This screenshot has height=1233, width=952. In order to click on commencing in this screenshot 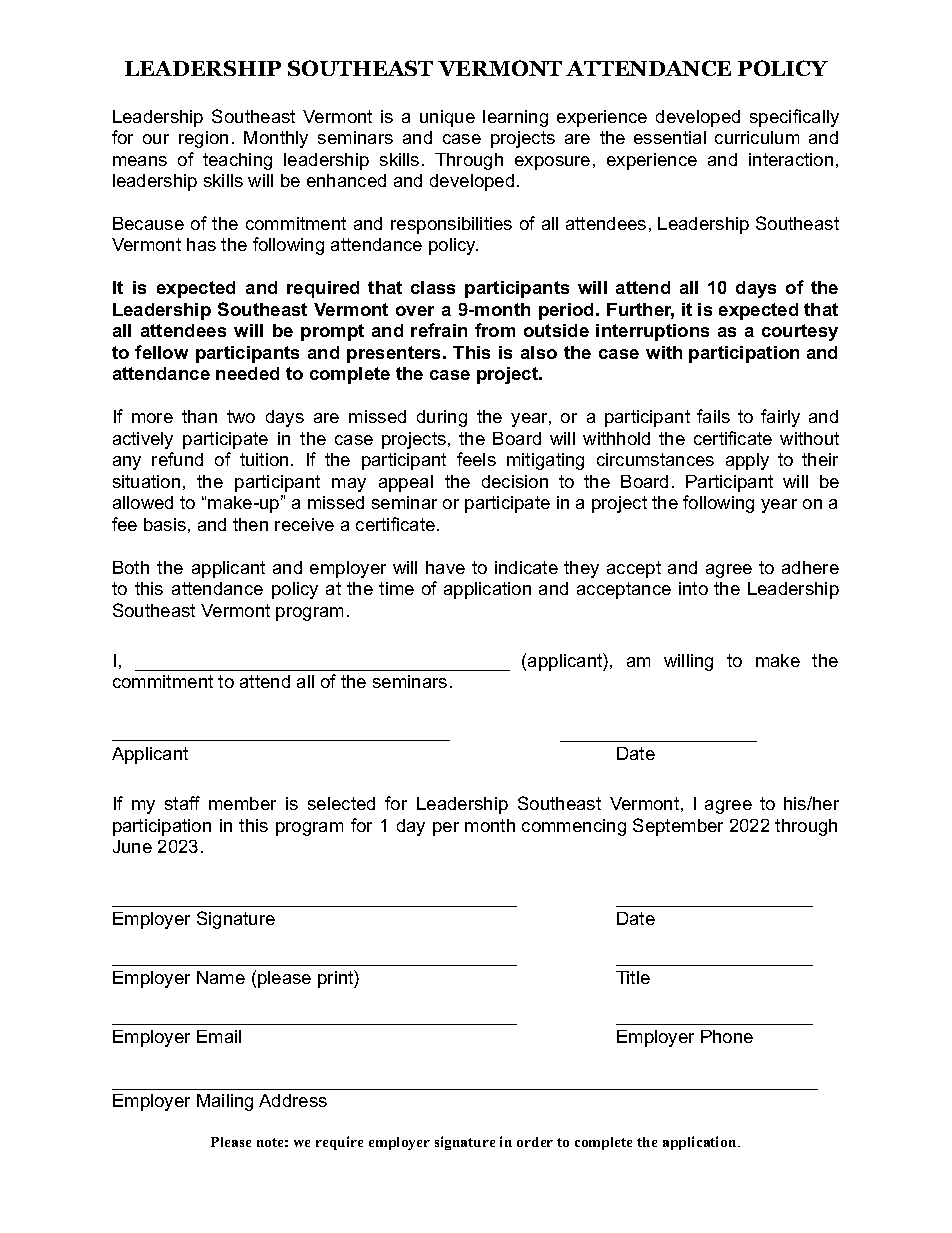, I will do `click(574, 827)`.
